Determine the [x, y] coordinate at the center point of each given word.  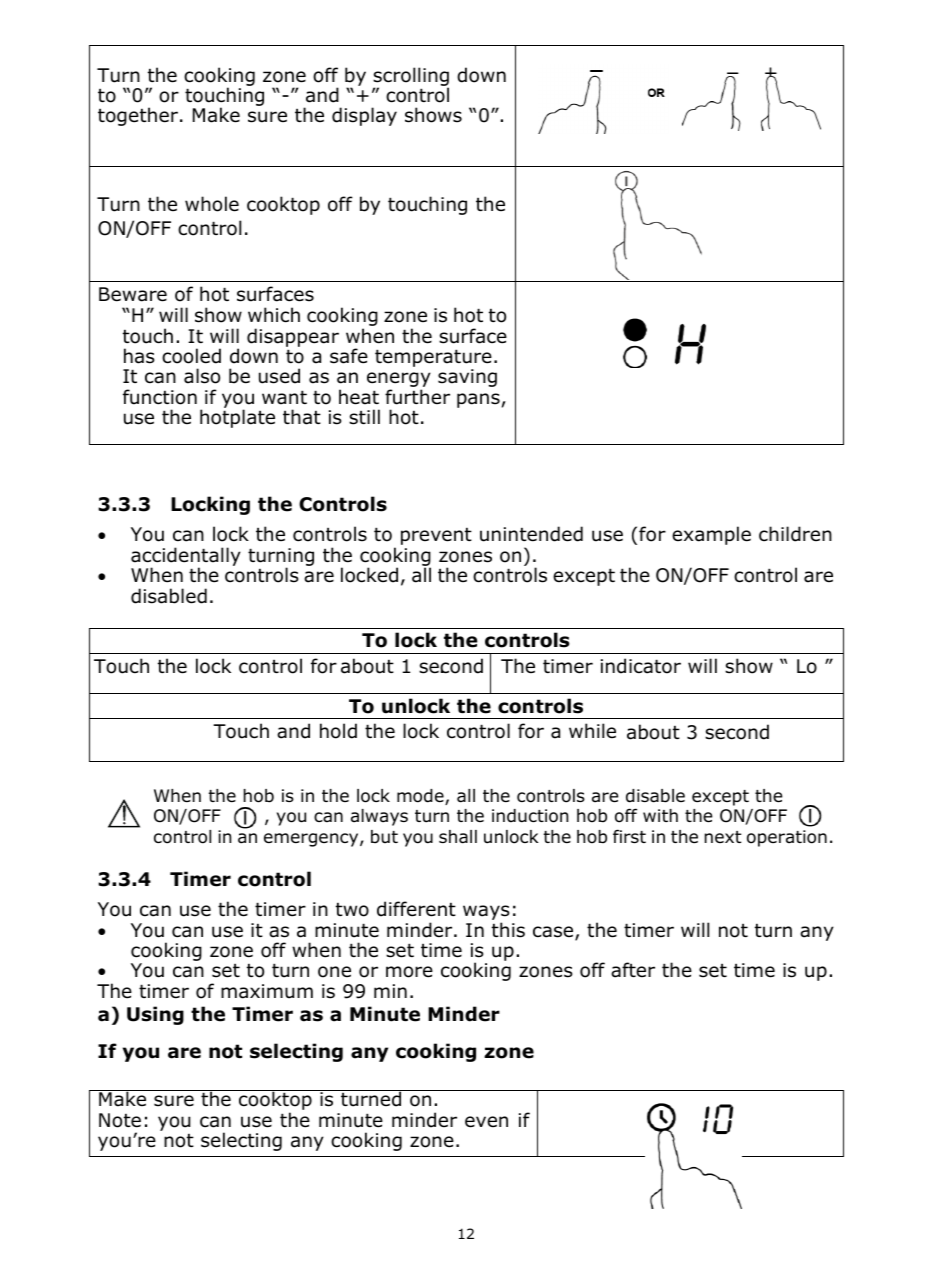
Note [120, 1120]
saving [467, 378]
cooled [191, 356]
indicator [641, 666]
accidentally [186, 558]
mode [421, 797]
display [364, 116]
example [711, 535]
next [723, 837]
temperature [433, 359]
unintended [531, 534]
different [416, 909]
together [138, 116]
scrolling [411, 77]
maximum [267, 991]
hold [338, 731]
